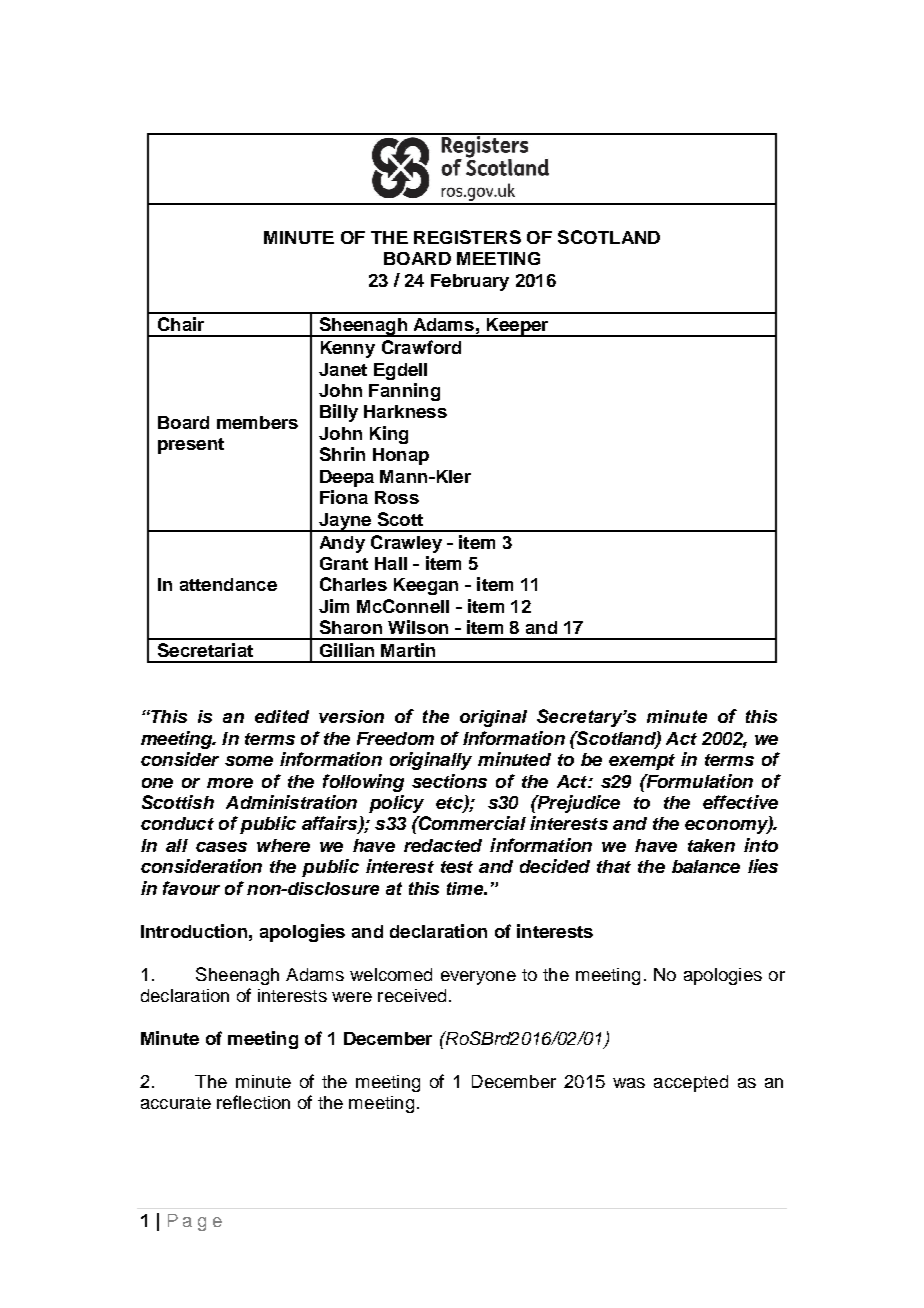 The image size is (924, 1308). I want to click on more, so click(230, 783).
